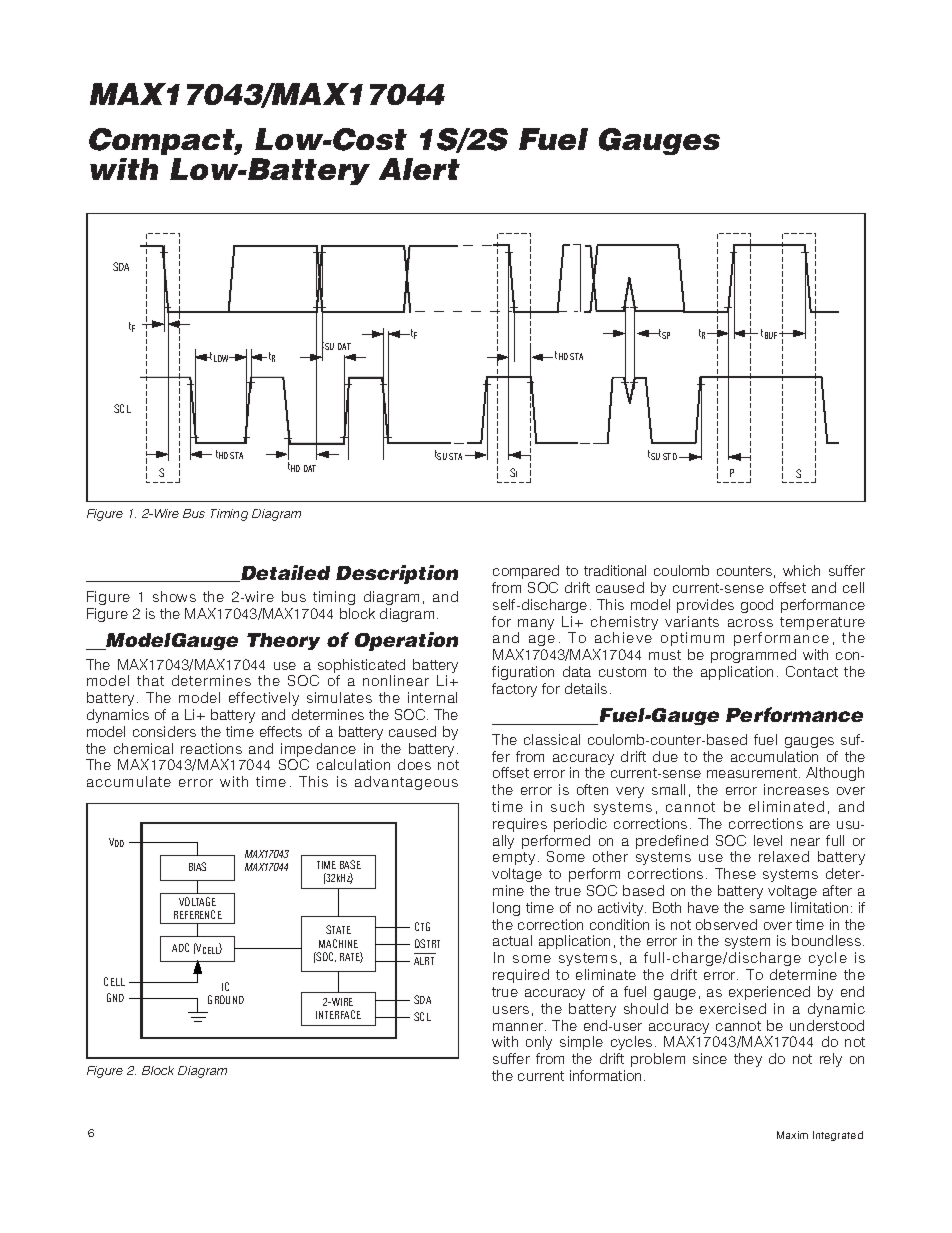 The height and width of the image is (1233, 952). I want to click on ADC, so click(180, 947).
